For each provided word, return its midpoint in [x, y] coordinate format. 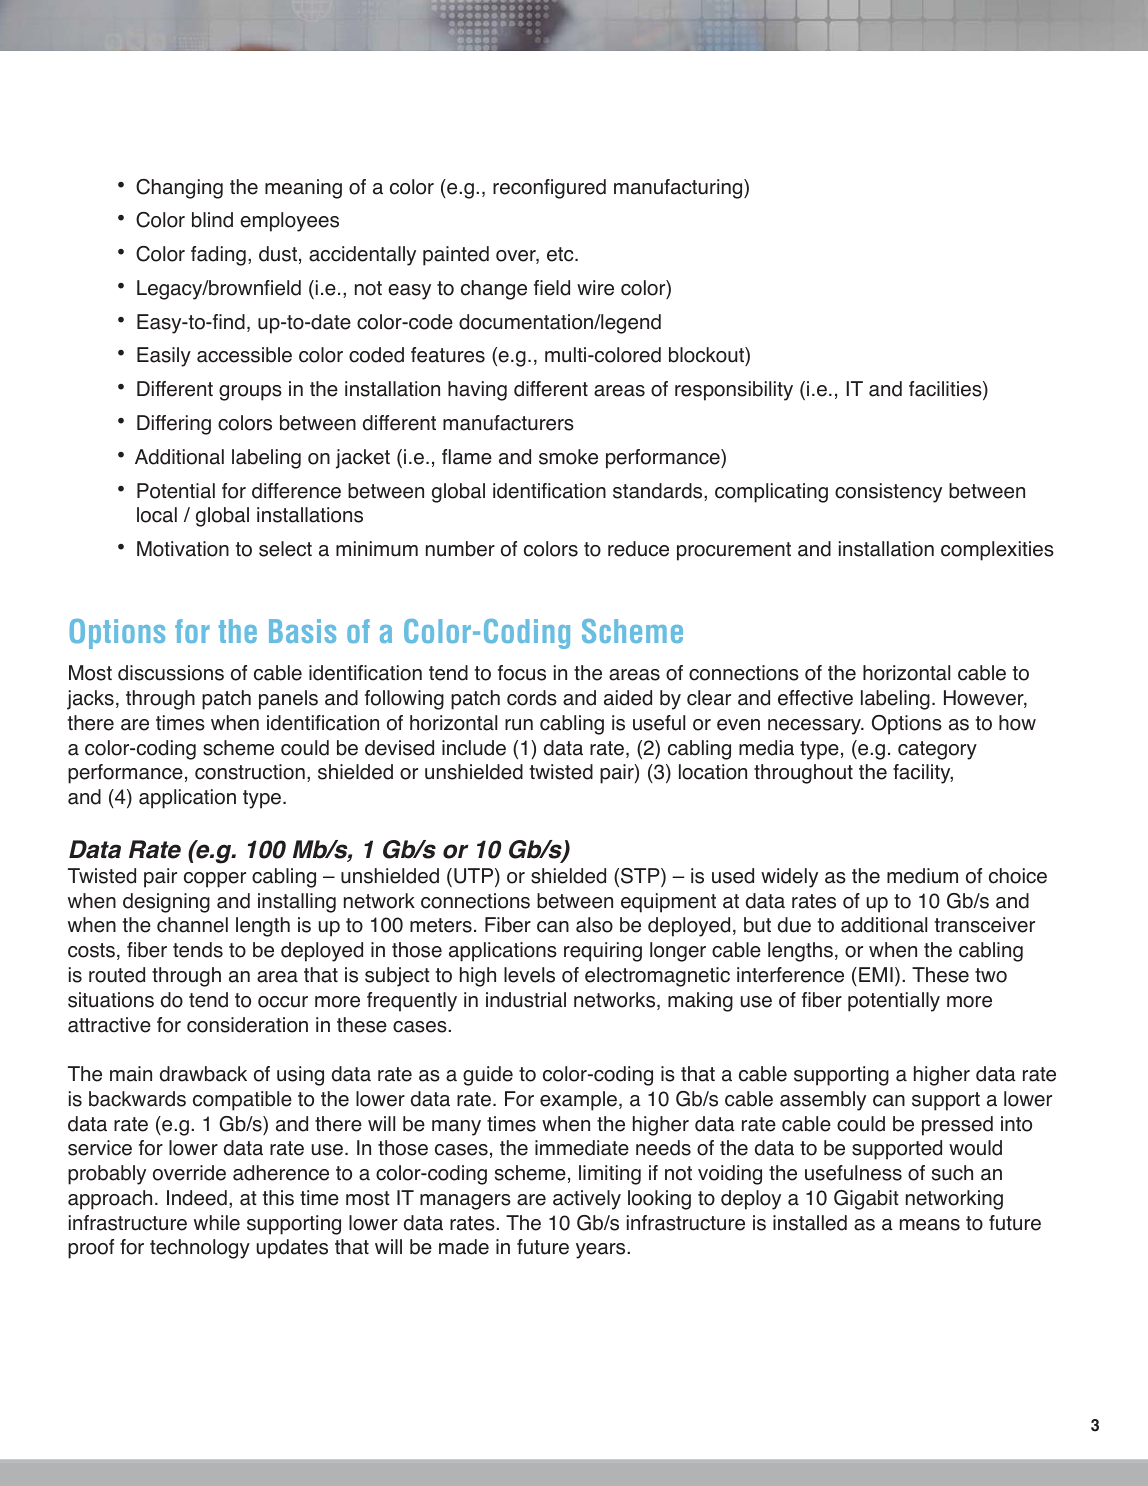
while [217, 1223]
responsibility [734, 391]
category [937, 750]
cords [532, 698]
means [930, 1225]
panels [288, 700]
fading [218, 256]
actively [587, 1200]
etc [561, 254]
